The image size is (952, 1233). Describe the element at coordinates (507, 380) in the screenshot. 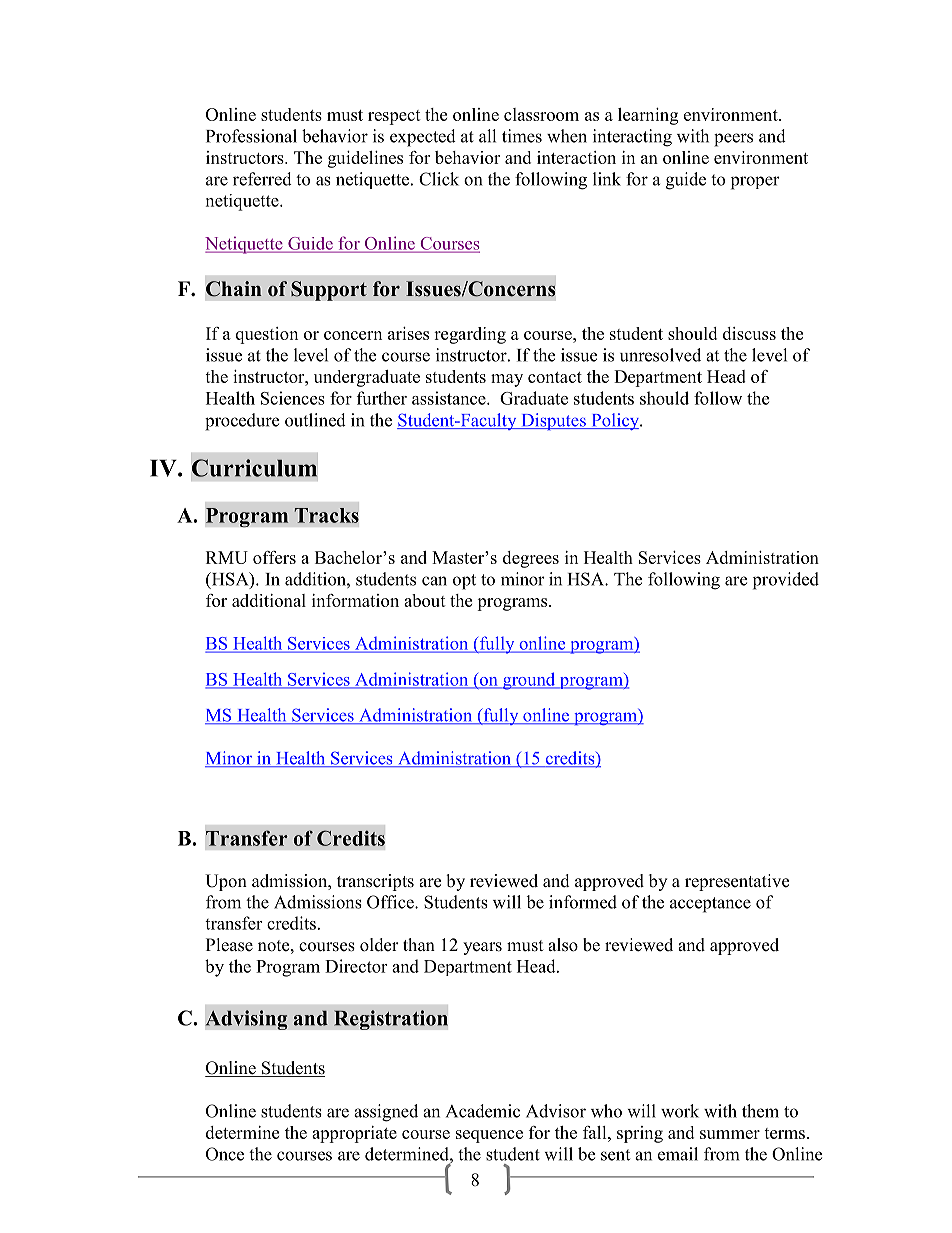

I see `may` at that location.
